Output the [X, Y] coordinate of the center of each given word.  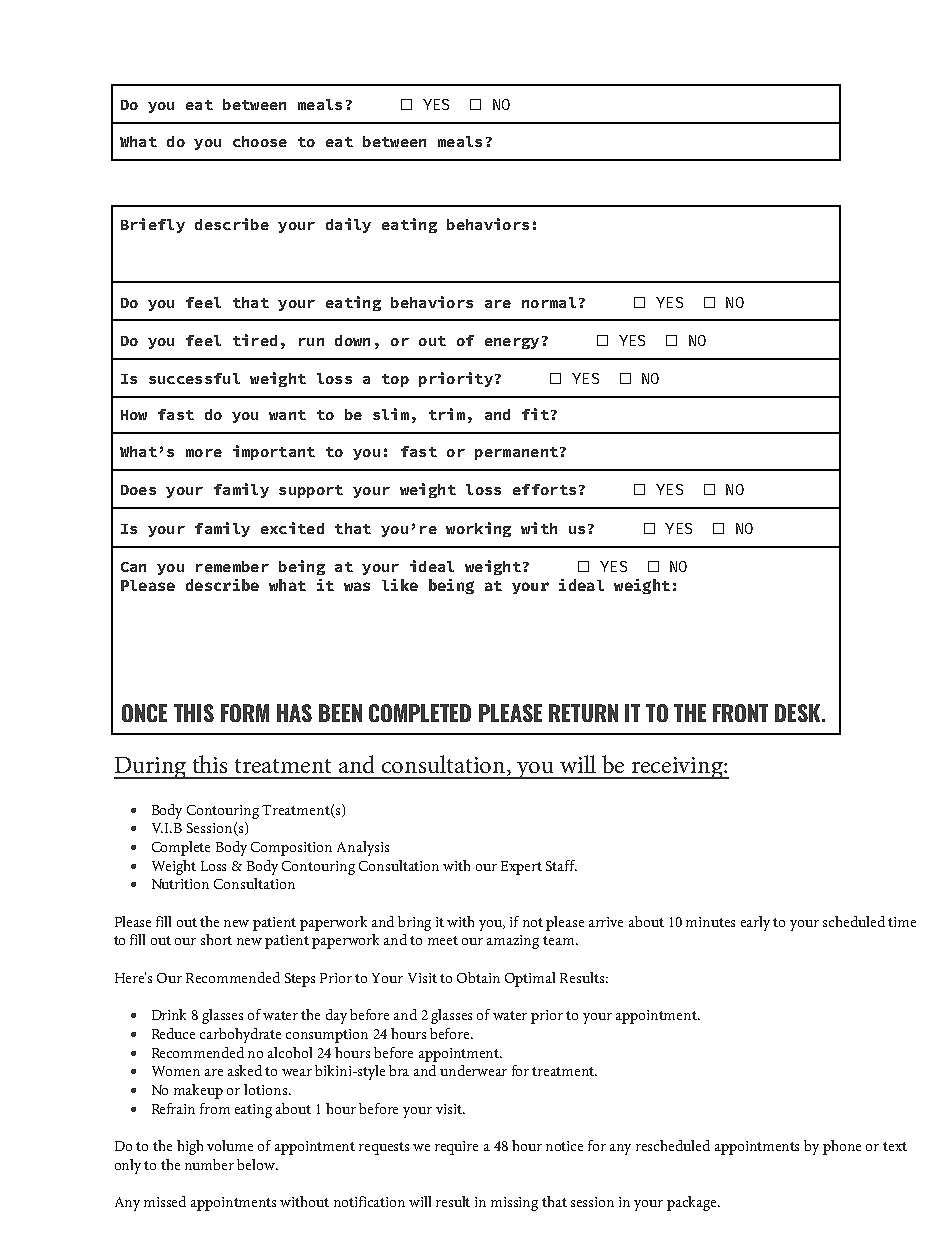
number [209, 1164]
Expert [521, 868]
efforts [544, 489]
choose [260, 141]
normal [549, 302]
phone [842, 1147]
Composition [291, 849]
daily [348, 225]
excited [292, 528]
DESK [799, 713]
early [755, 923]
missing [514, 1204]
